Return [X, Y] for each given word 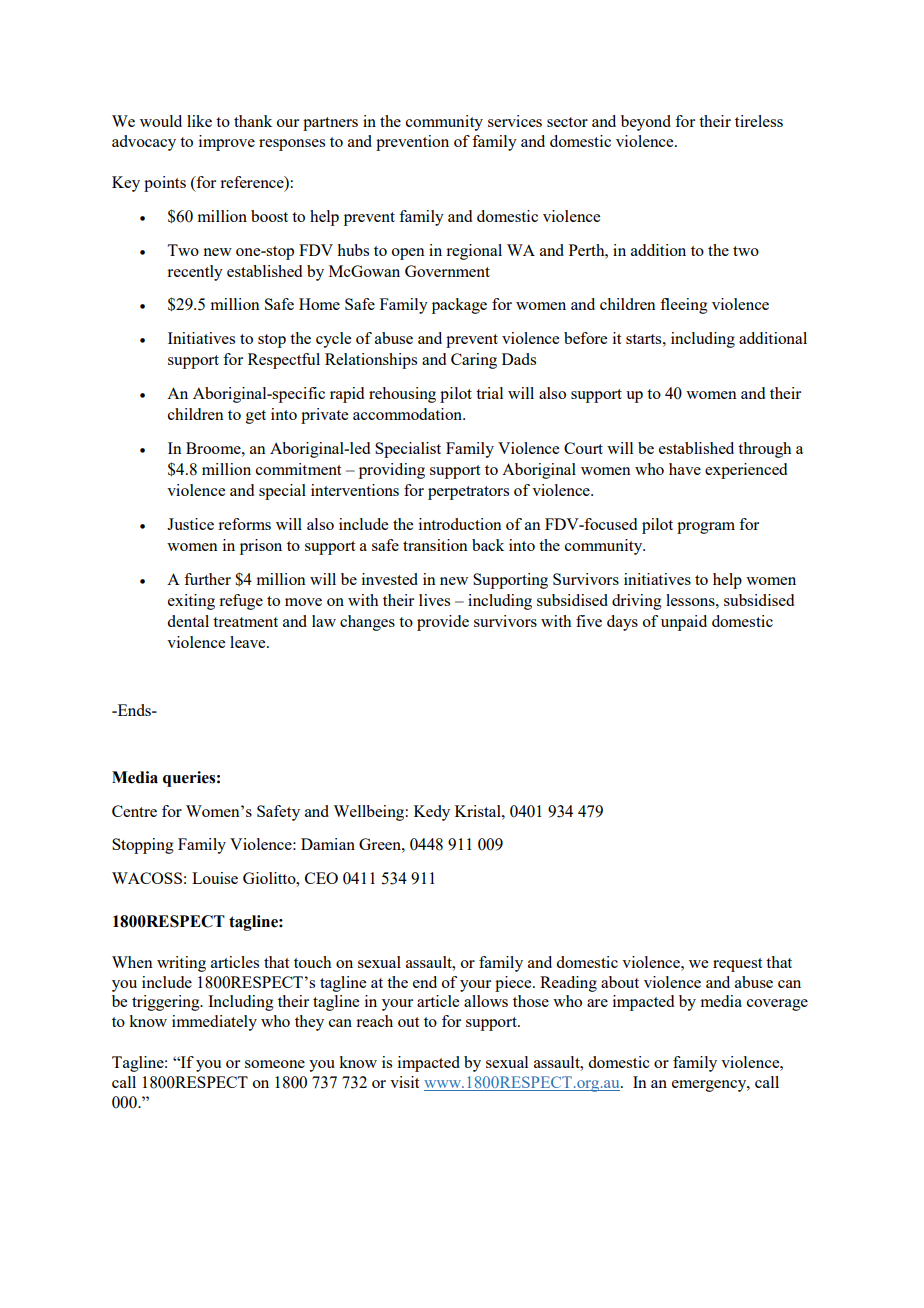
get [256, 417]
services [515, 121]
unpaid [684, 623]
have [685, 469]
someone [275, 1064]
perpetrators [468, 493]
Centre [134, 811]
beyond [646, 123]
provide [443, 623]
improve [227, 143]
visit [404, 1082]
